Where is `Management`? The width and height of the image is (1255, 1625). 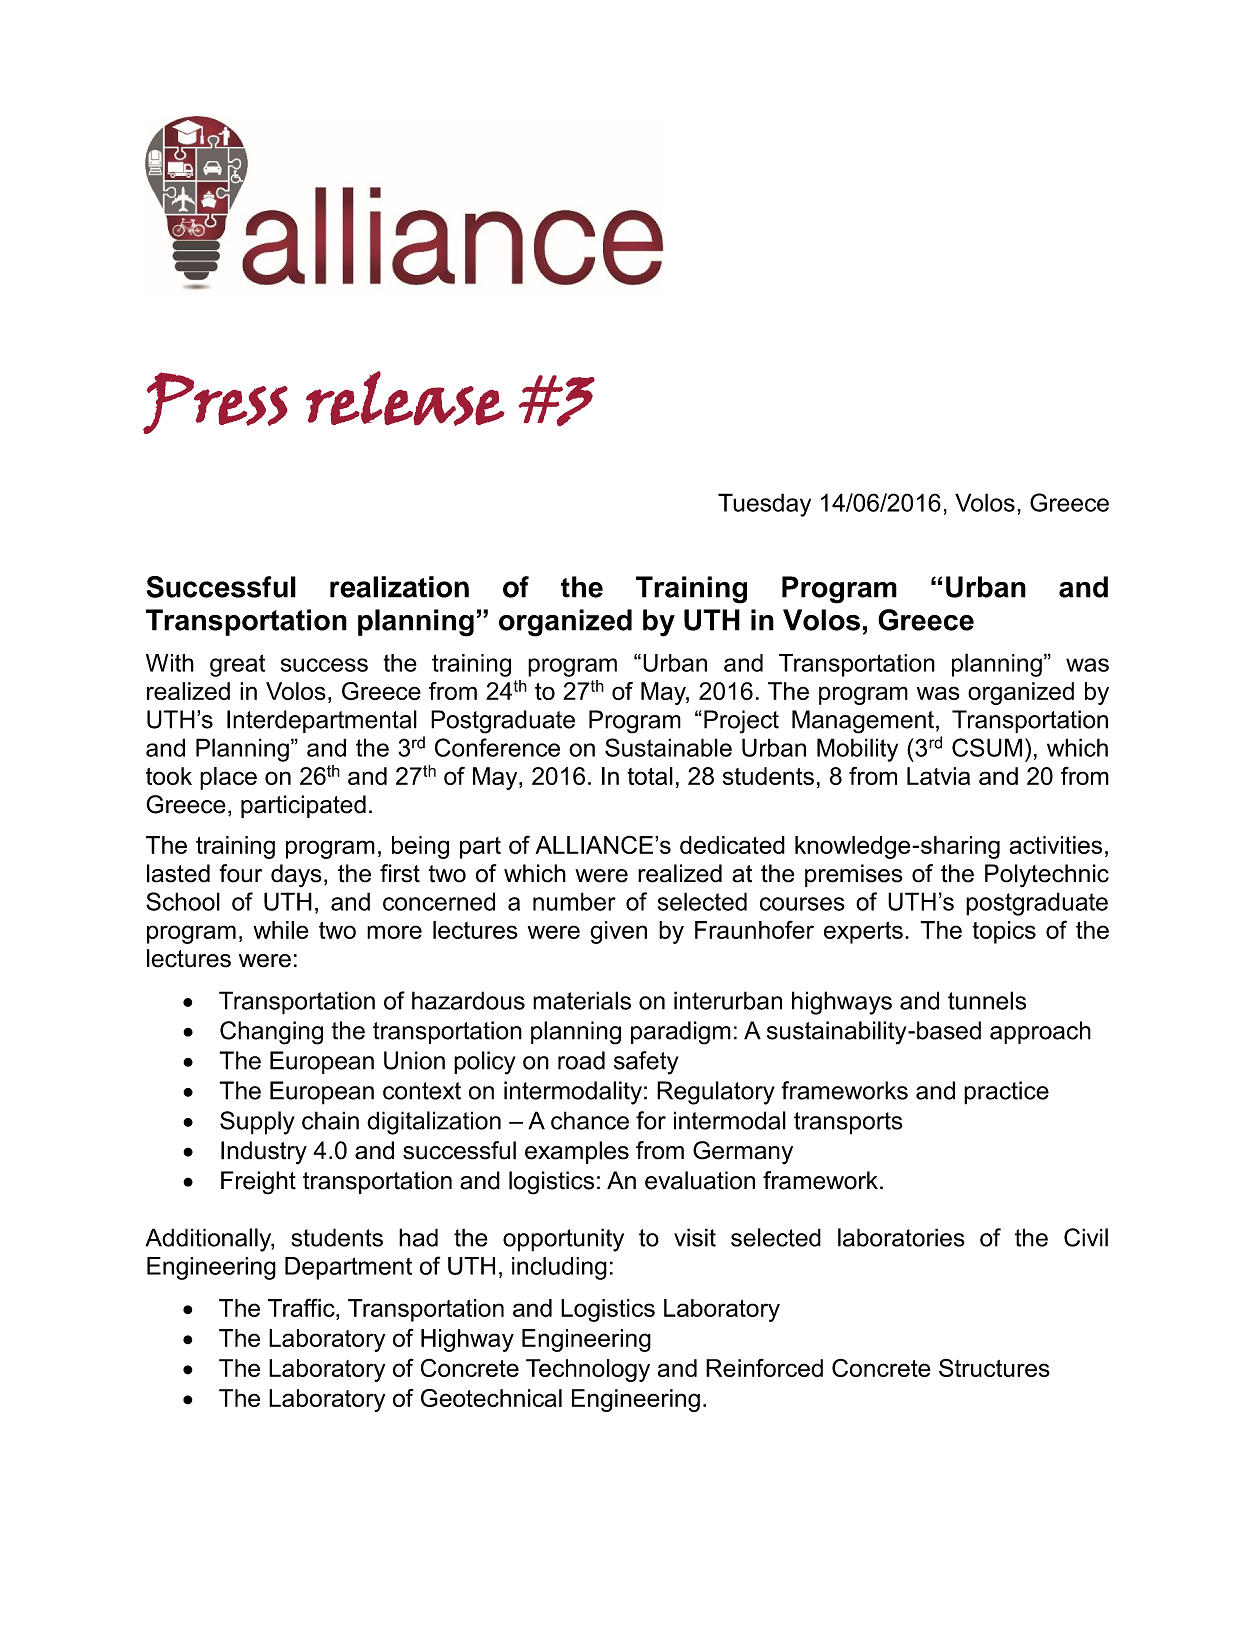
Management is located at coordinates (863, 722).
